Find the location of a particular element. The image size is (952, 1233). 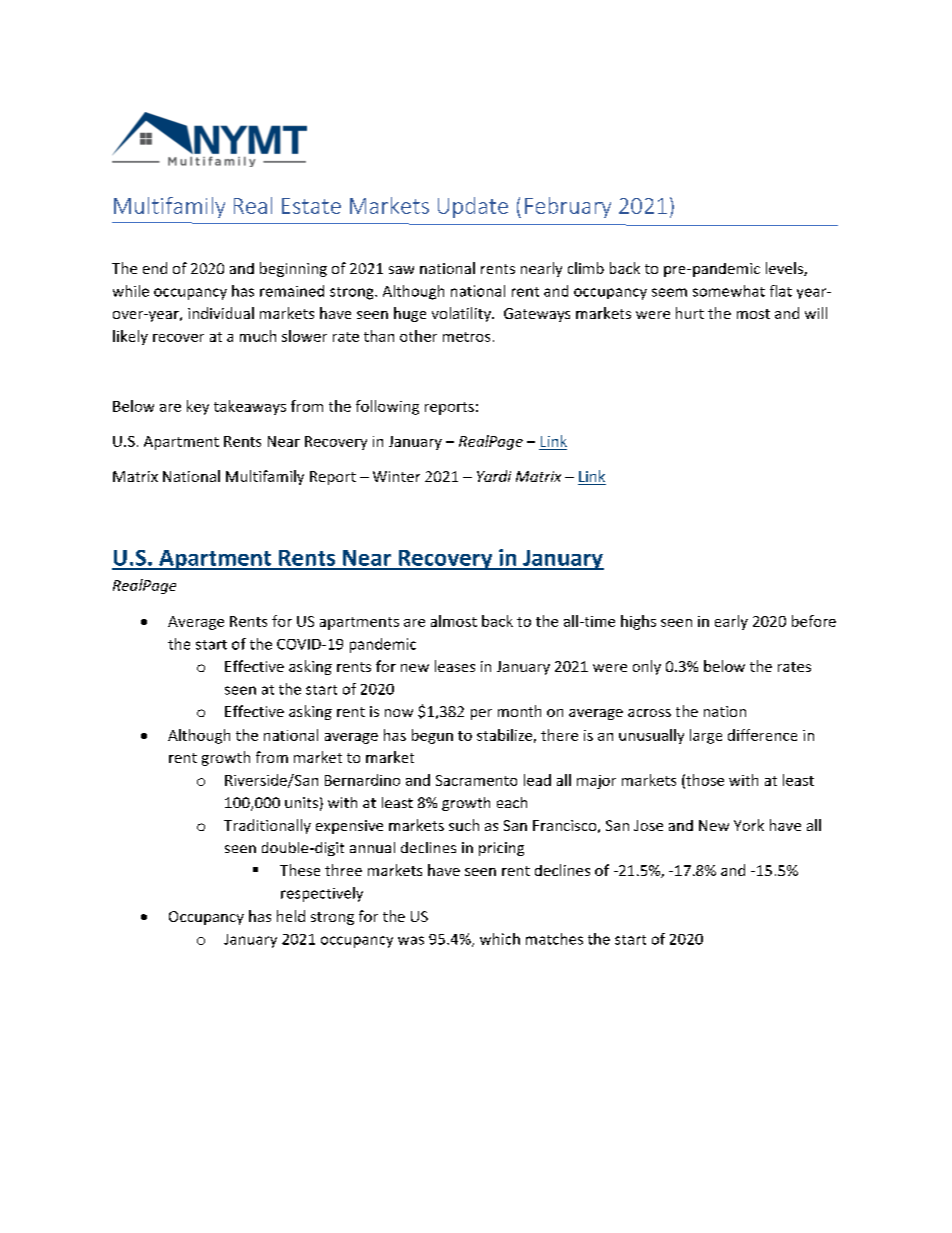

units is located at coordinates (301, 802).
